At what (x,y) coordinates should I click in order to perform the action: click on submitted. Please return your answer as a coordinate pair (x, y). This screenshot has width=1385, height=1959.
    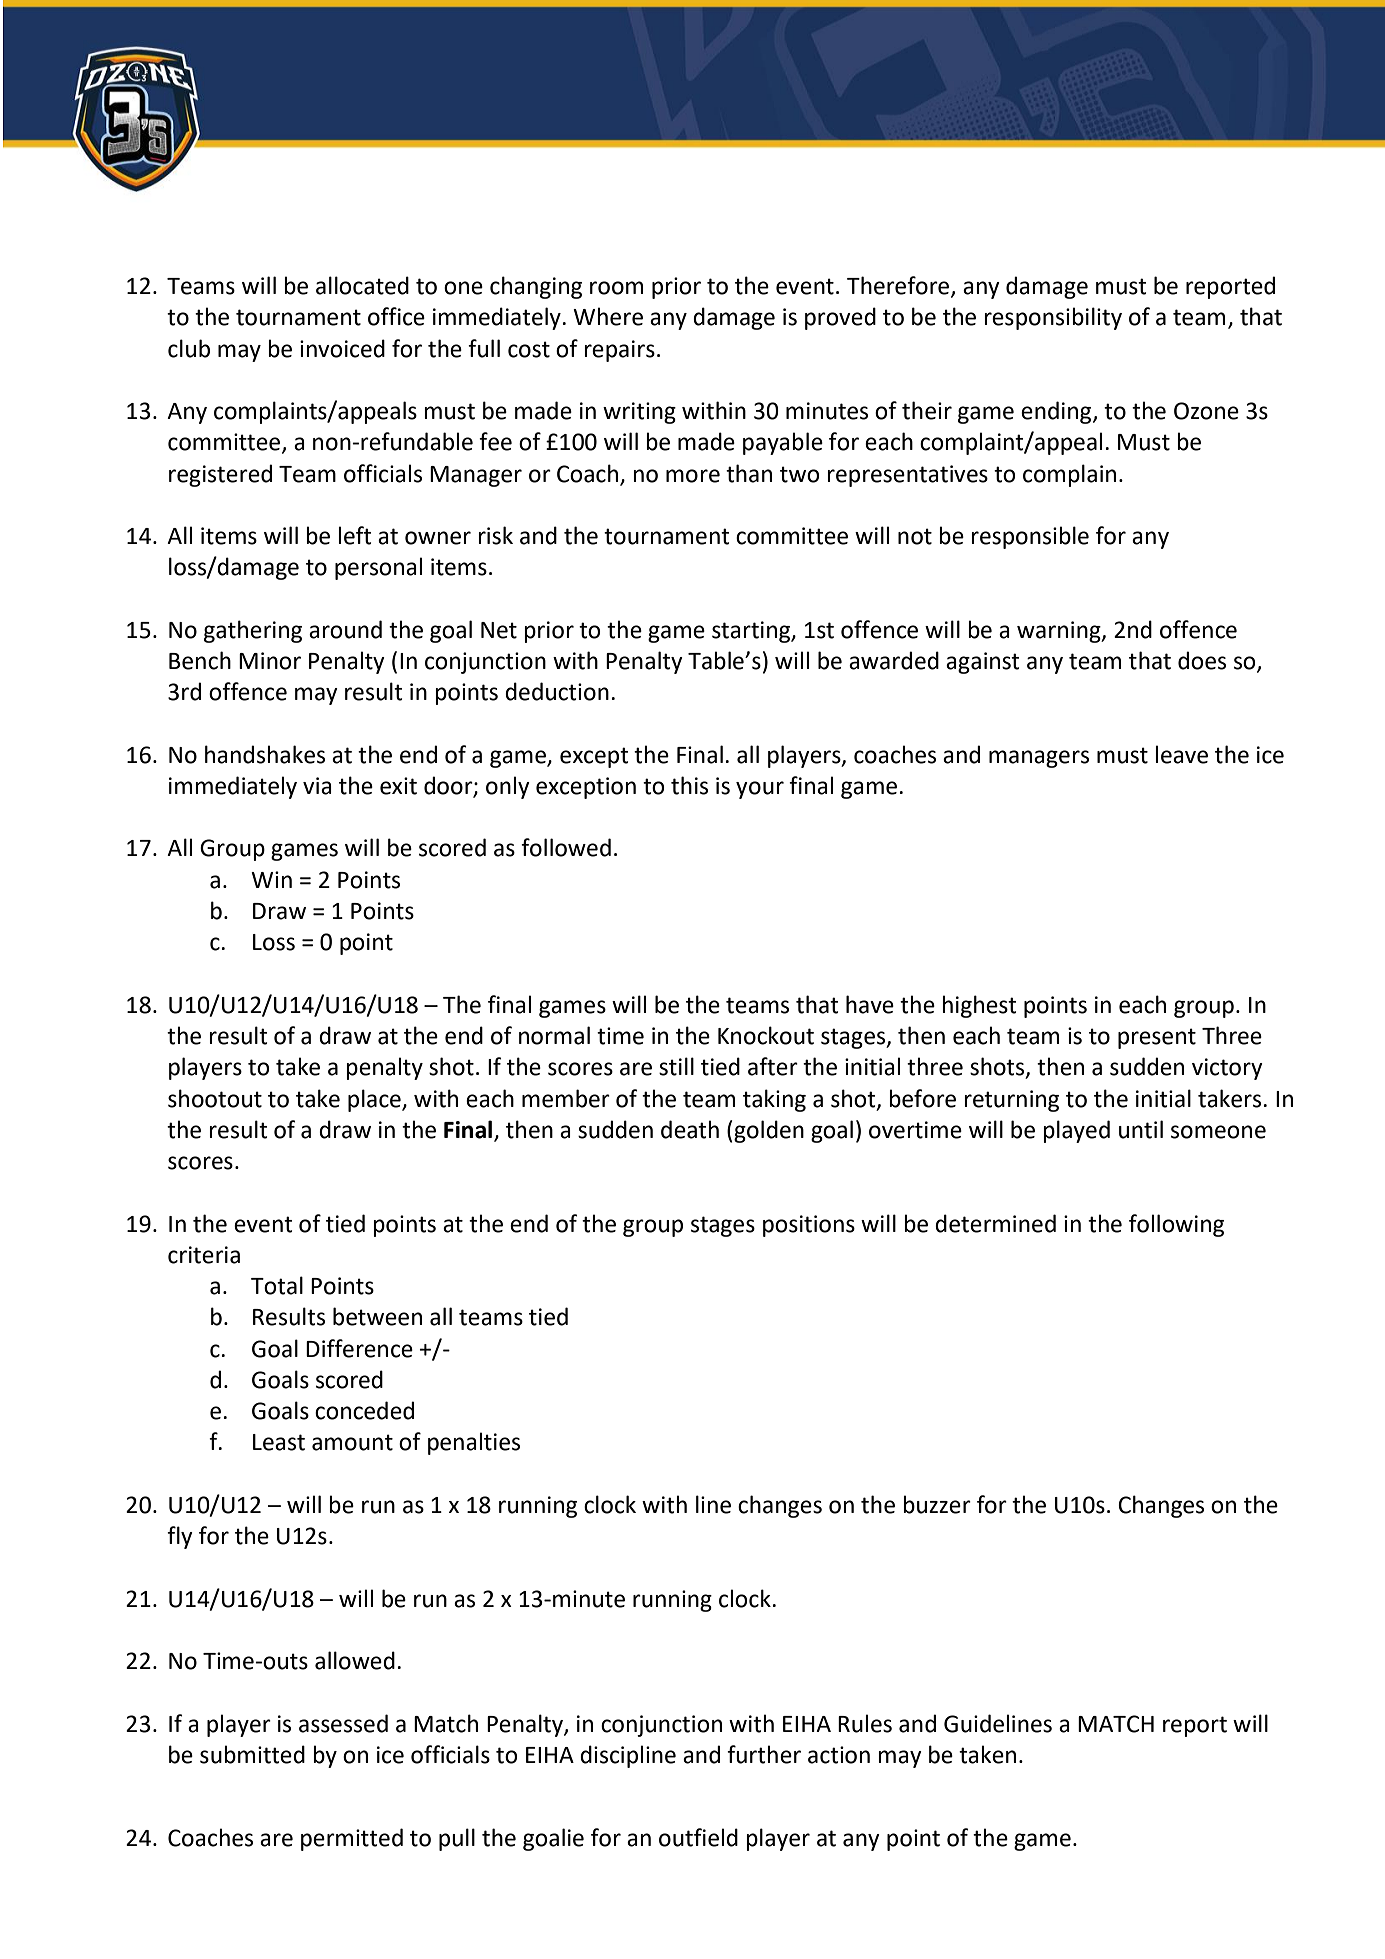
    Looking at the image, I should click on (252, 1754).
